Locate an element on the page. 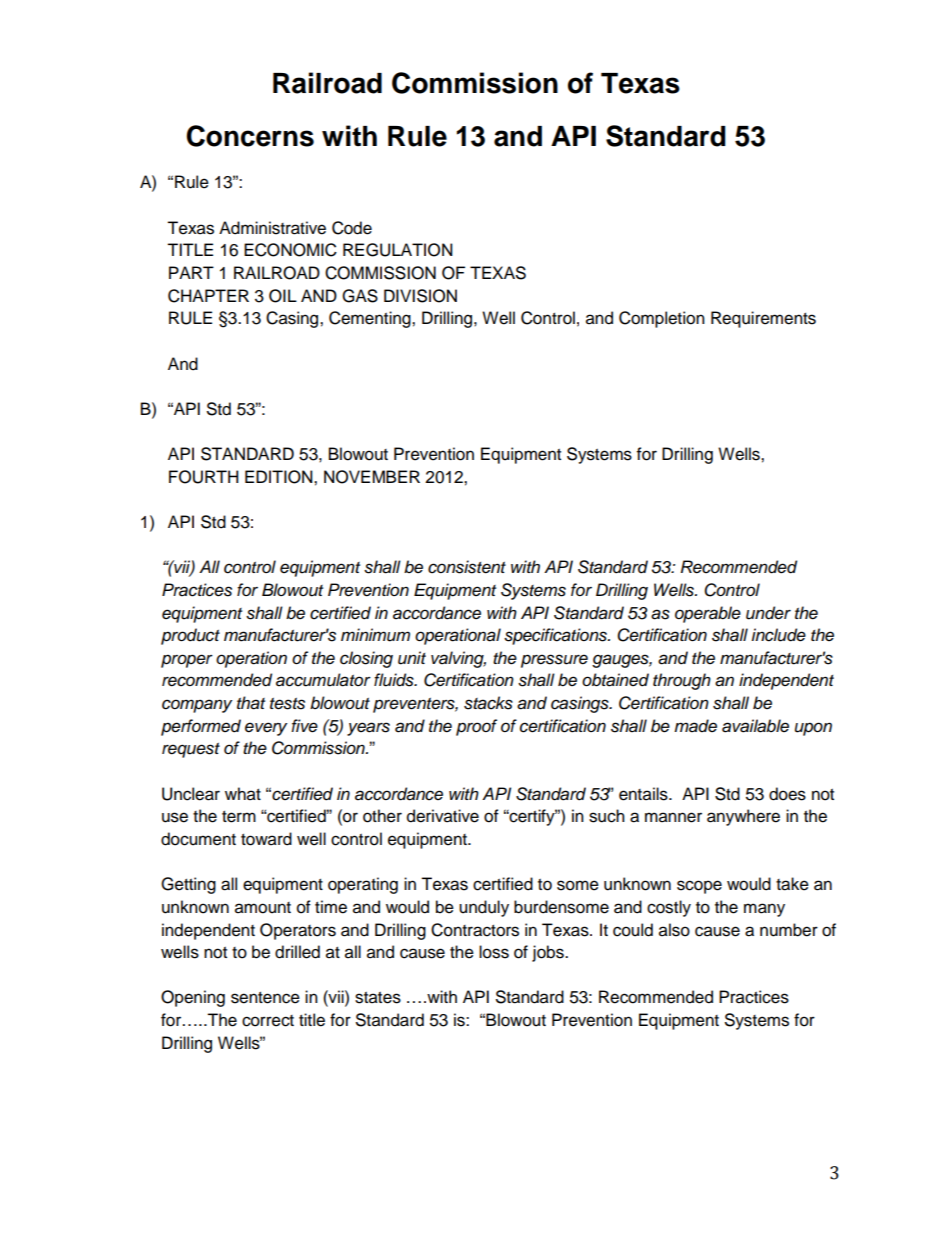 This image has width=952, height=1233. REGULATION is located at coordinates (398, 250).
